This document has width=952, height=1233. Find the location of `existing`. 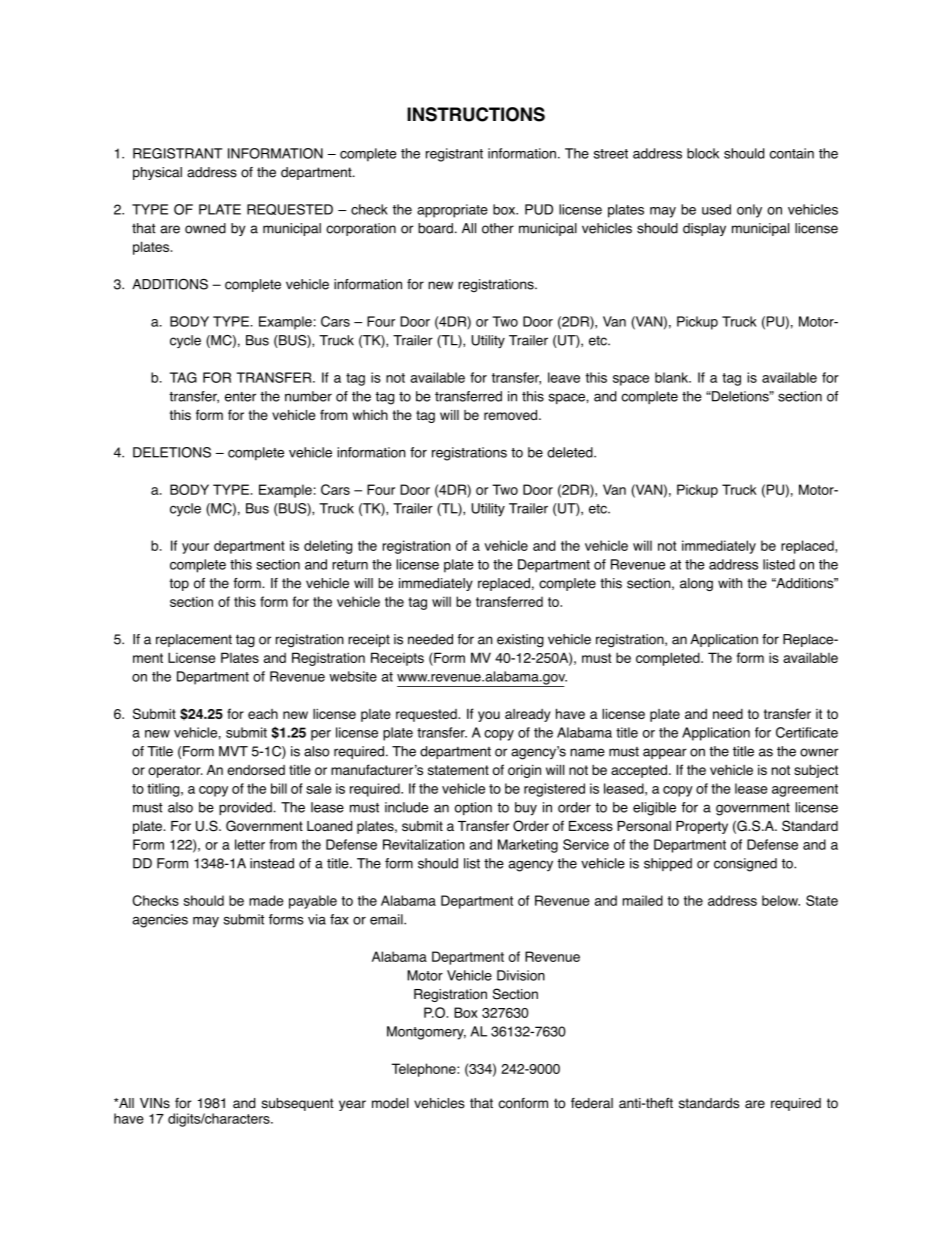

existing is located at coordinates (520, 640).
